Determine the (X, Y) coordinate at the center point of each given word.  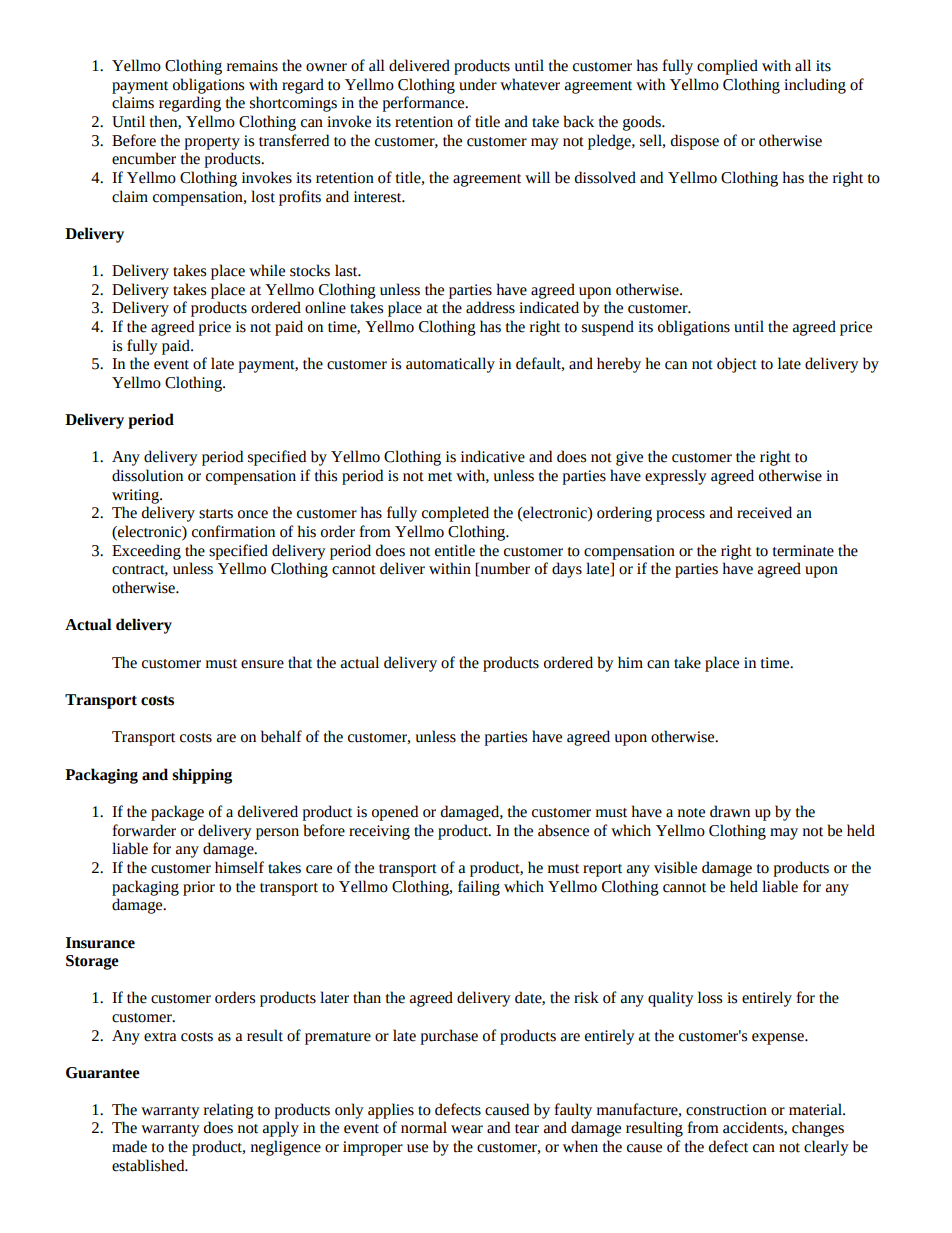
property (212, 143)
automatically (450, 365)
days (567, 570)
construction (726, 1110)
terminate (803, 551)
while (267, 270)
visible (675, 867)
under (478, 84)
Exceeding (146, 552)
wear (467, 1129)
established (149, 1165)
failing (479, 888)
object (737, 365)
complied (727, 67)
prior (199, 888)
